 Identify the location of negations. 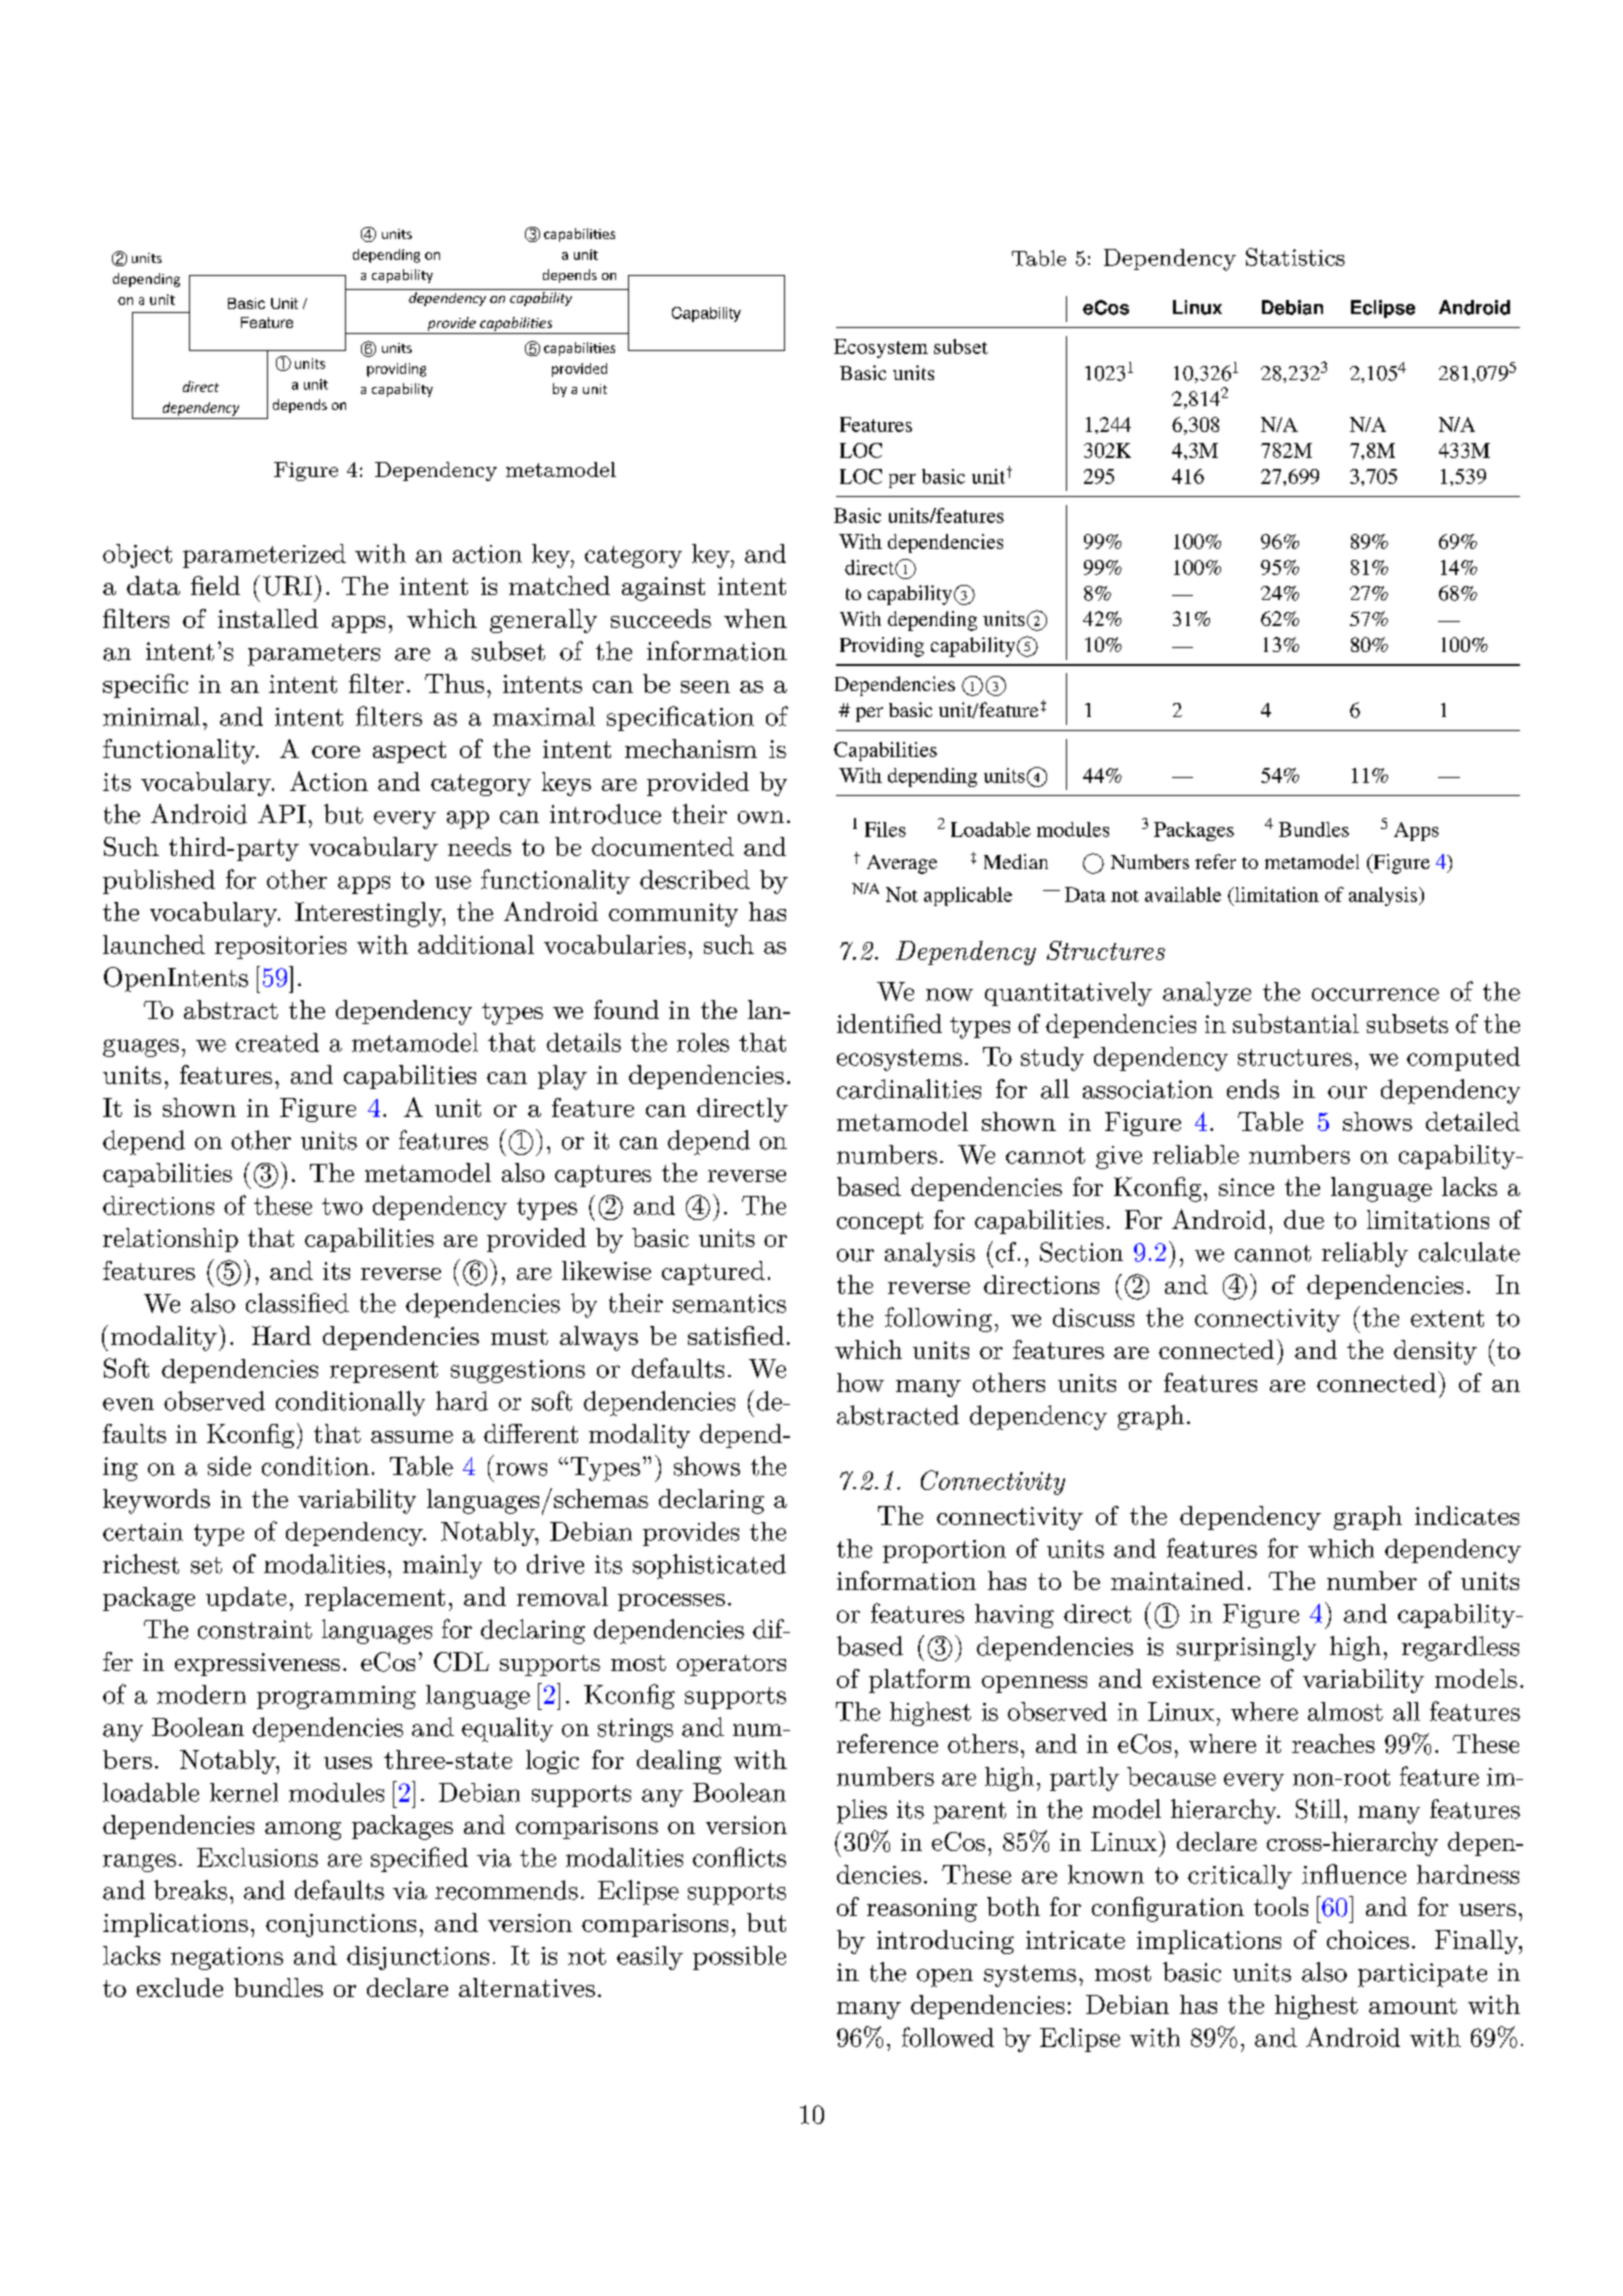
(227, 1958).
